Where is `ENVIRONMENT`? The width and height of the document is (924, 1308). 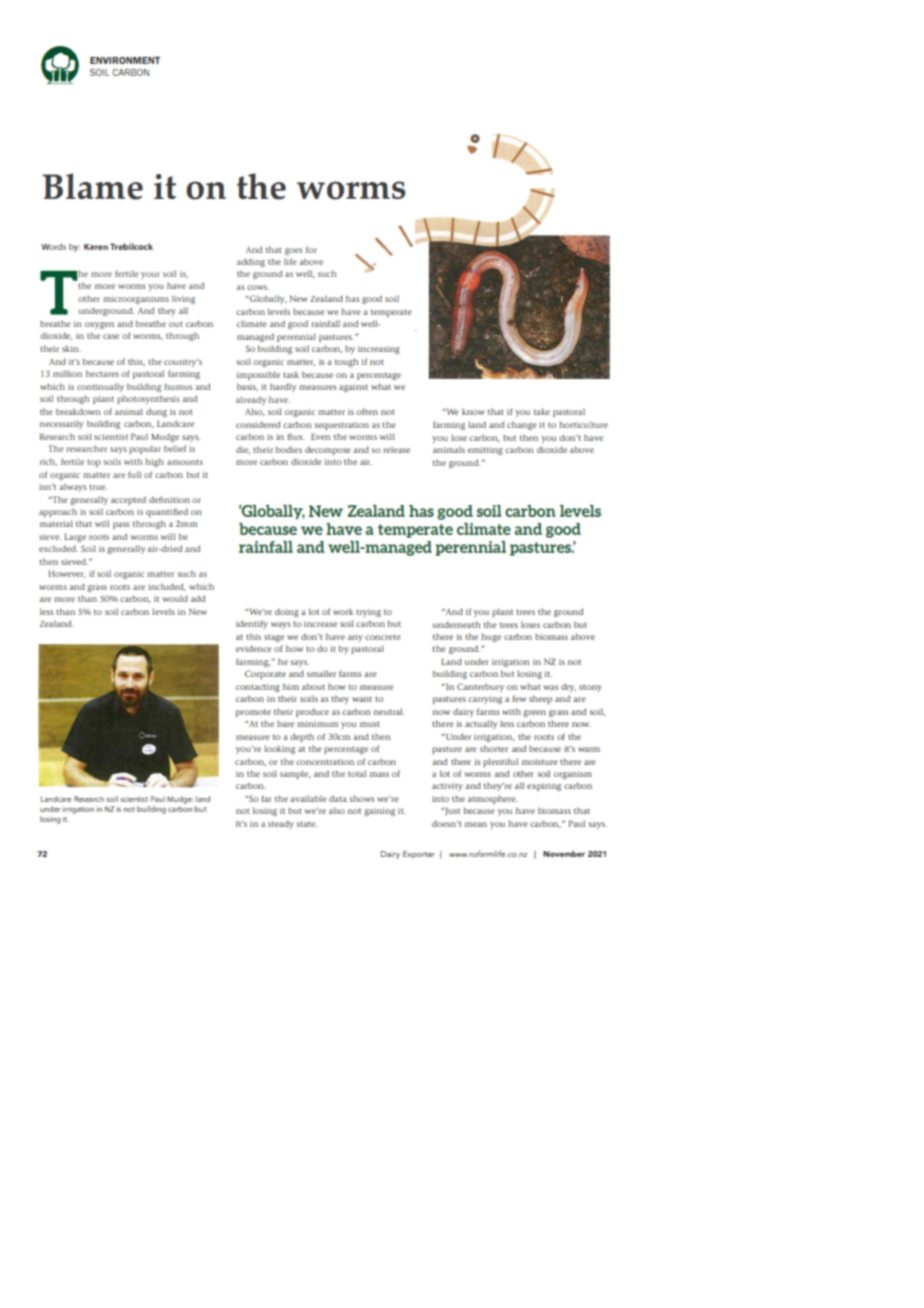
ENVIRONMENT is located at coordinates (125, 60).
